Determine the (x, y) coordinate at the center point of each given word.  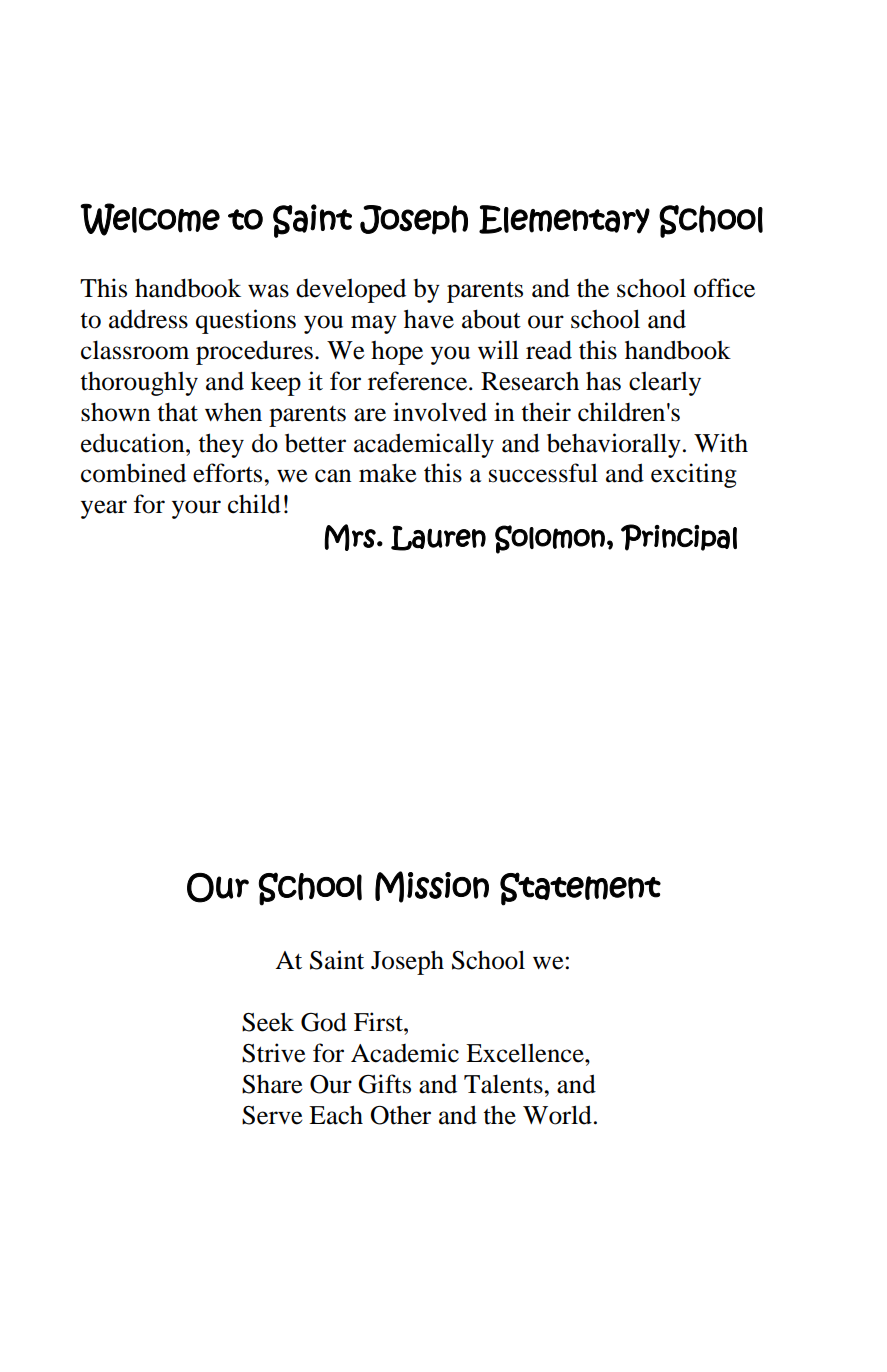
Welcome (150, 219)
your (196, 509)
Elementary (564, 219)
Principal (679, 537)
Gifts (384, 1084)
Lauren (438, 538)
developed (351, 291)
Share (272, 1084)
